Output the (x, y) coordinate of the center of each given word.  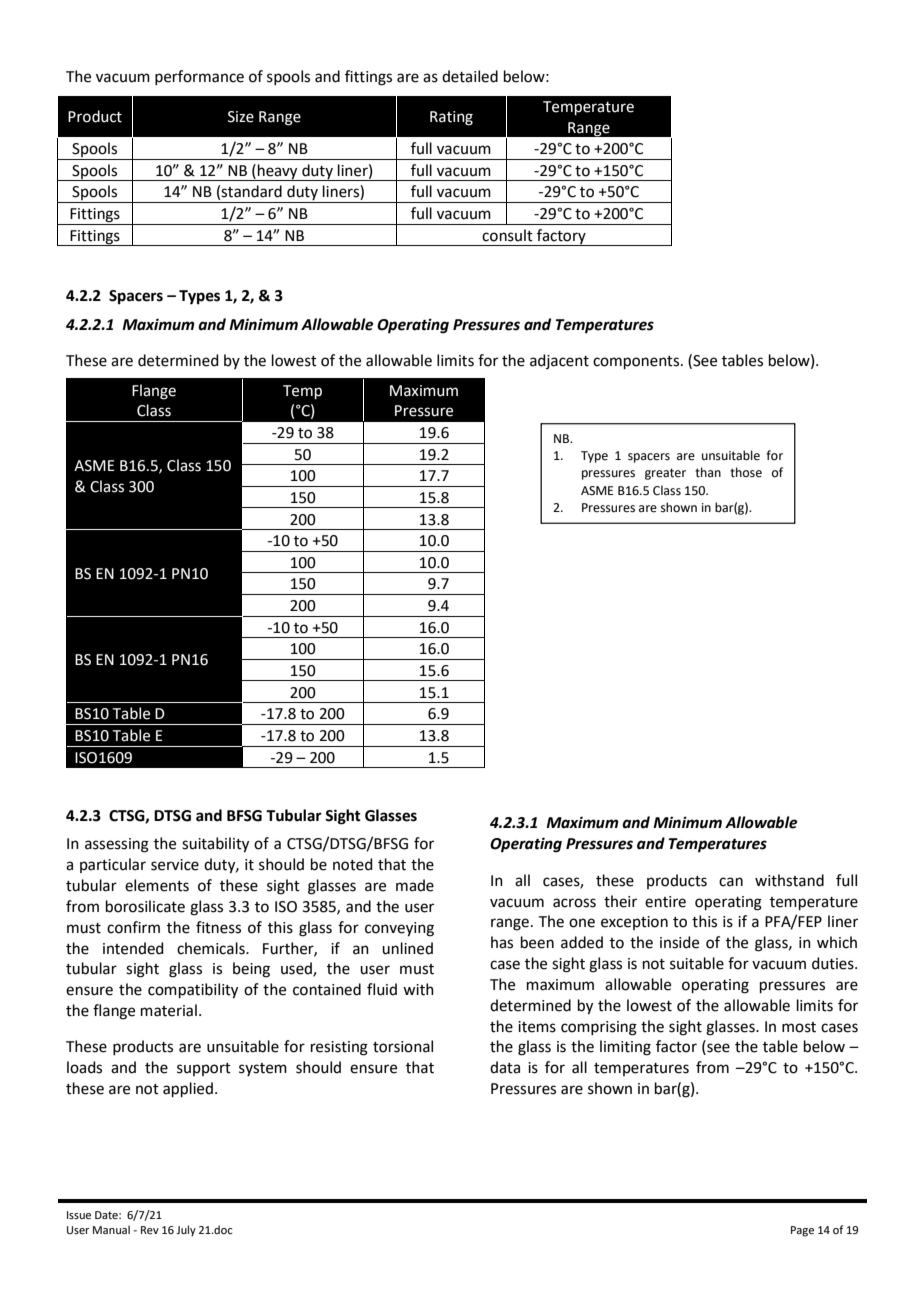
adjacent (559, 361)
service (175, 865)
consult (507, 235)
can (731, 882)
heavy (278, 172)
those (746, 472)
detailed (470, 76)
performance (199, 77)
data (505, 1067)
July (186, 1231)
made (415, 885)
